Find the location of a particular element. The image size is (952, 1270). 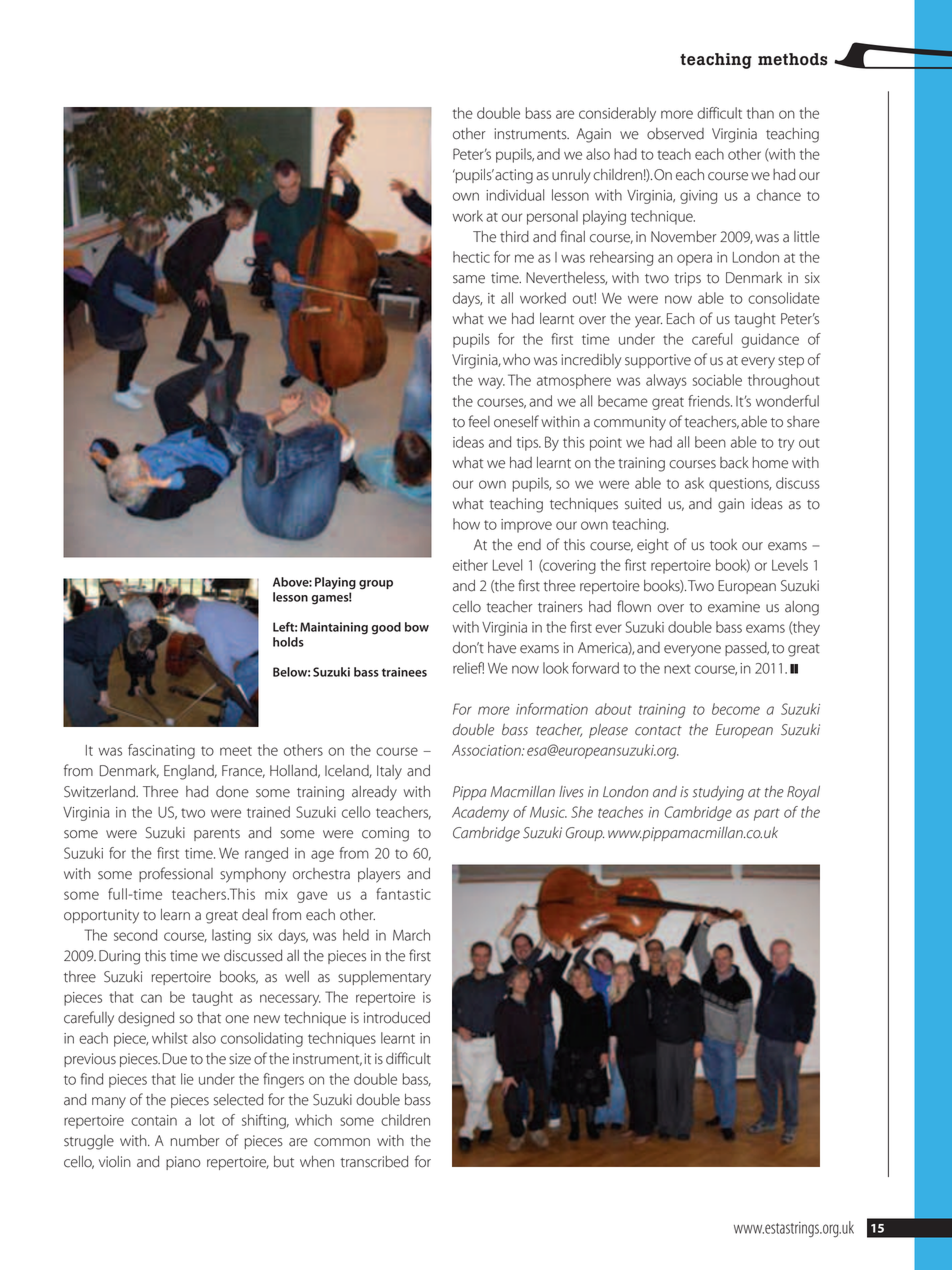

feel is located at coordinates (479, 421).
